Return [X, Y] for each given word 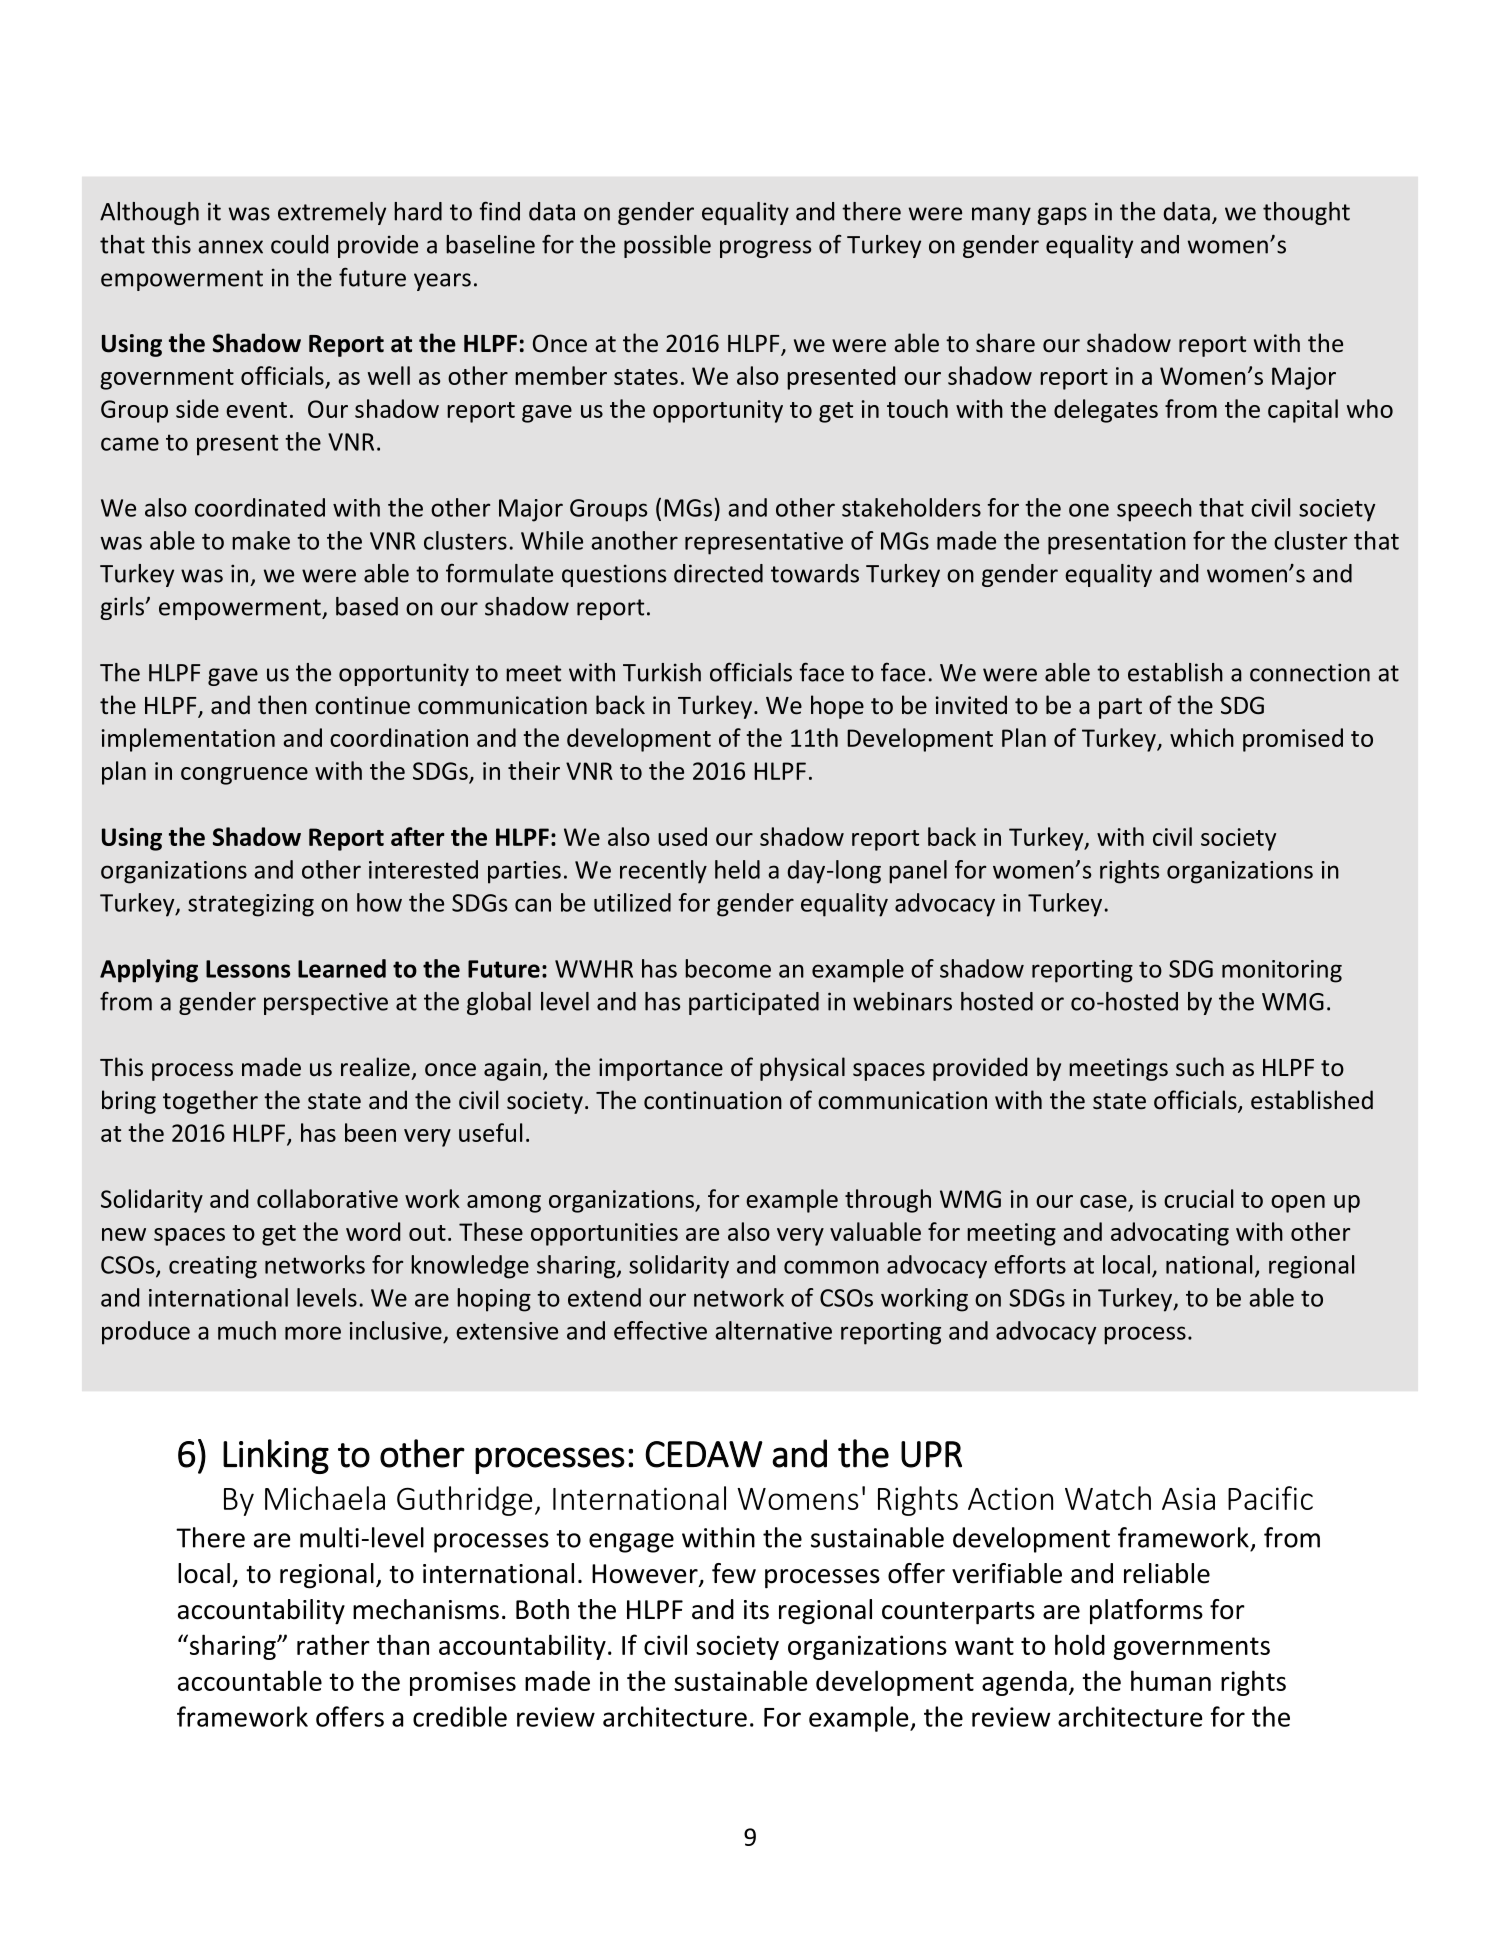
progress [765, 249]
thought [1306, 213]
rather [333, 1644]
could [299, 244]
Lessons [248, 969]
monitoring [1282, 971]
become [728, 968]
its [756, 1610]
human [1171, 1680]
